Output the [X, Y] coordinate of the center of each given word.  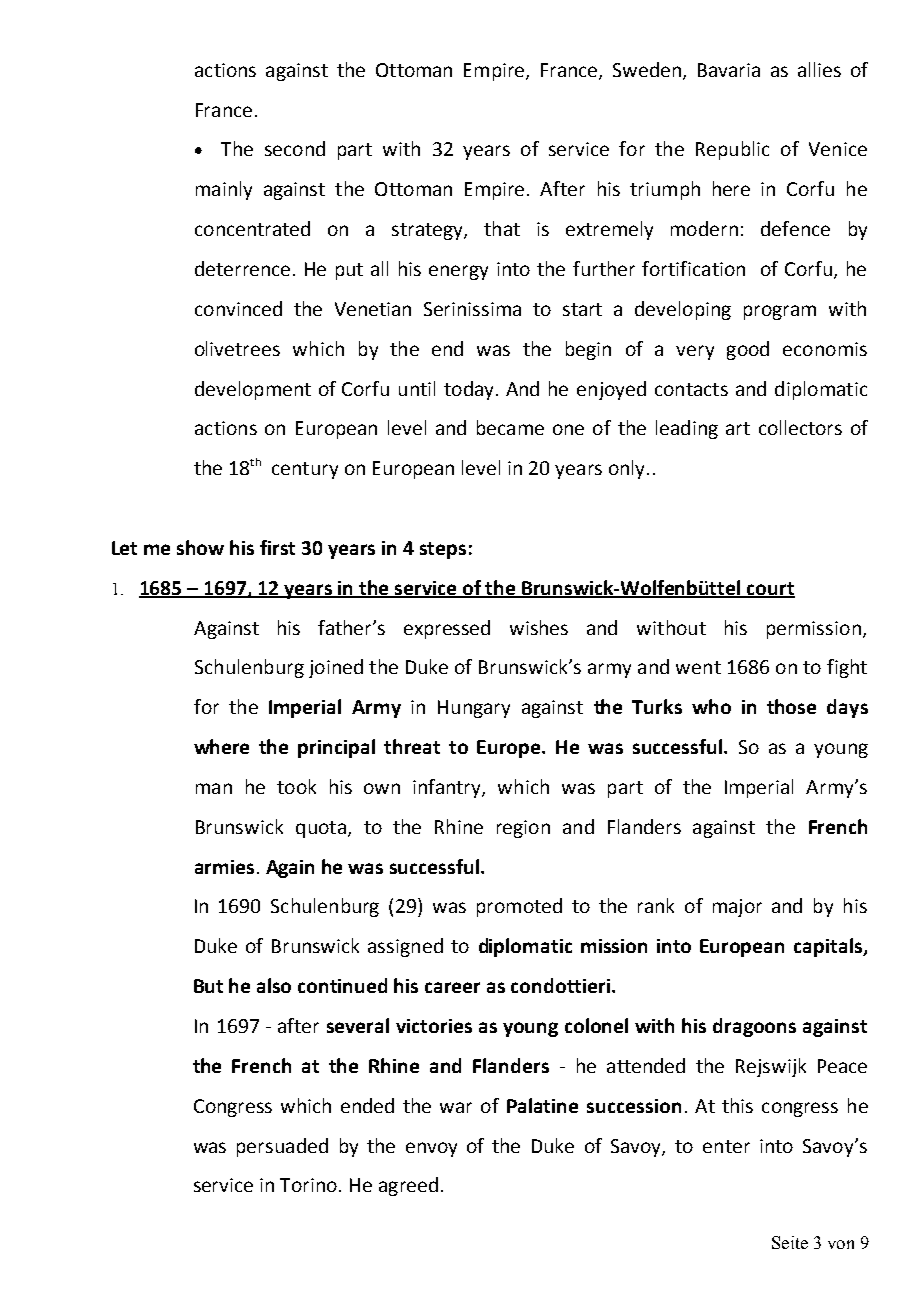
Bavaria [729, 70]
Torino [310, 1185]
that [502, 228]
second [295, 148]
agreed [408, 1186]
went [698, 667]
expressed [447, 629]
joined [336, 668]
